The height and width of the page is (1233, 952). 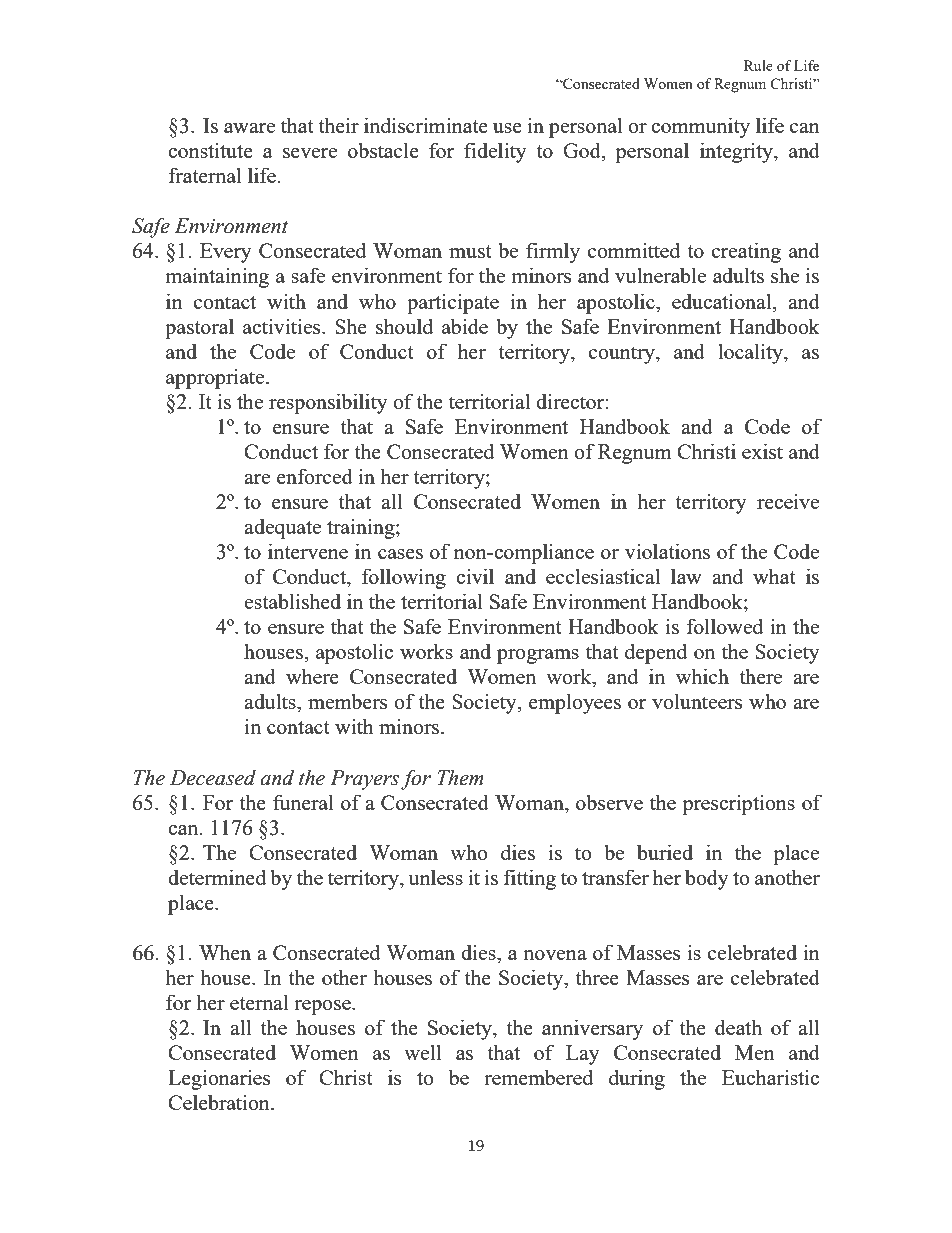 What do you see at coordinates (303, 802) in the page?
I see `funeral` at bounding box center [303, 802].
